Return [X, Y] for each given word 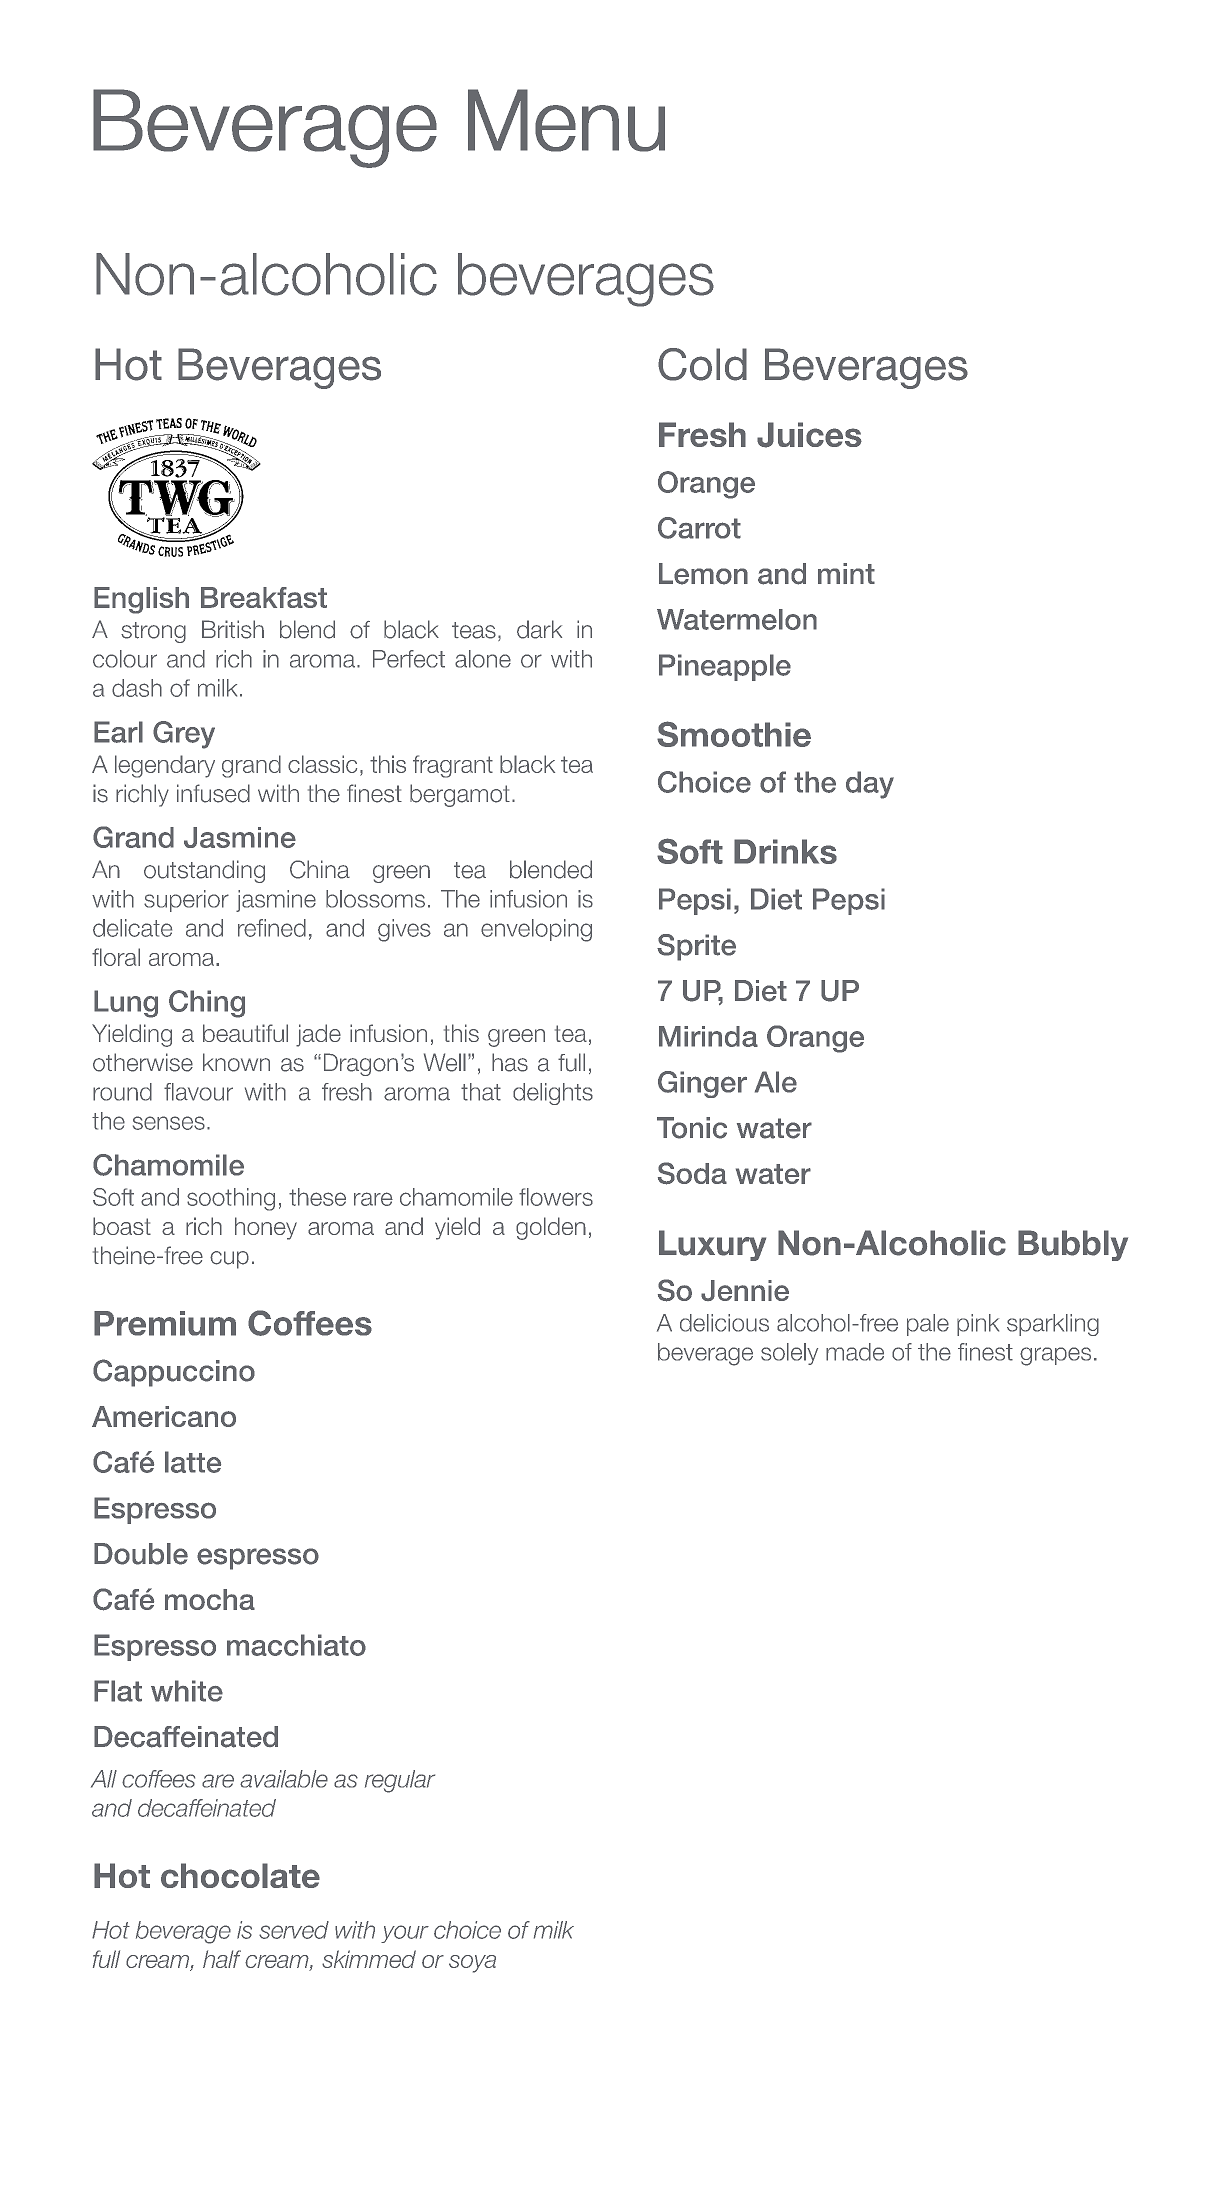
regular [400, 1781]
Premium [165, 1323]
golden [551, 1228]
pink [978, 1325]
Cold [702, 364]
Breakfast [264, 597]
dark [539, 629]
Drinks [785, 851]
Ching [207, 1004]
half [222, 1959]
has [510, 1062]
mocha [210, 1599]
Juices [809, 435]
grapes [1055, 1356]
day [870, 785]
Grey [184, 735]
